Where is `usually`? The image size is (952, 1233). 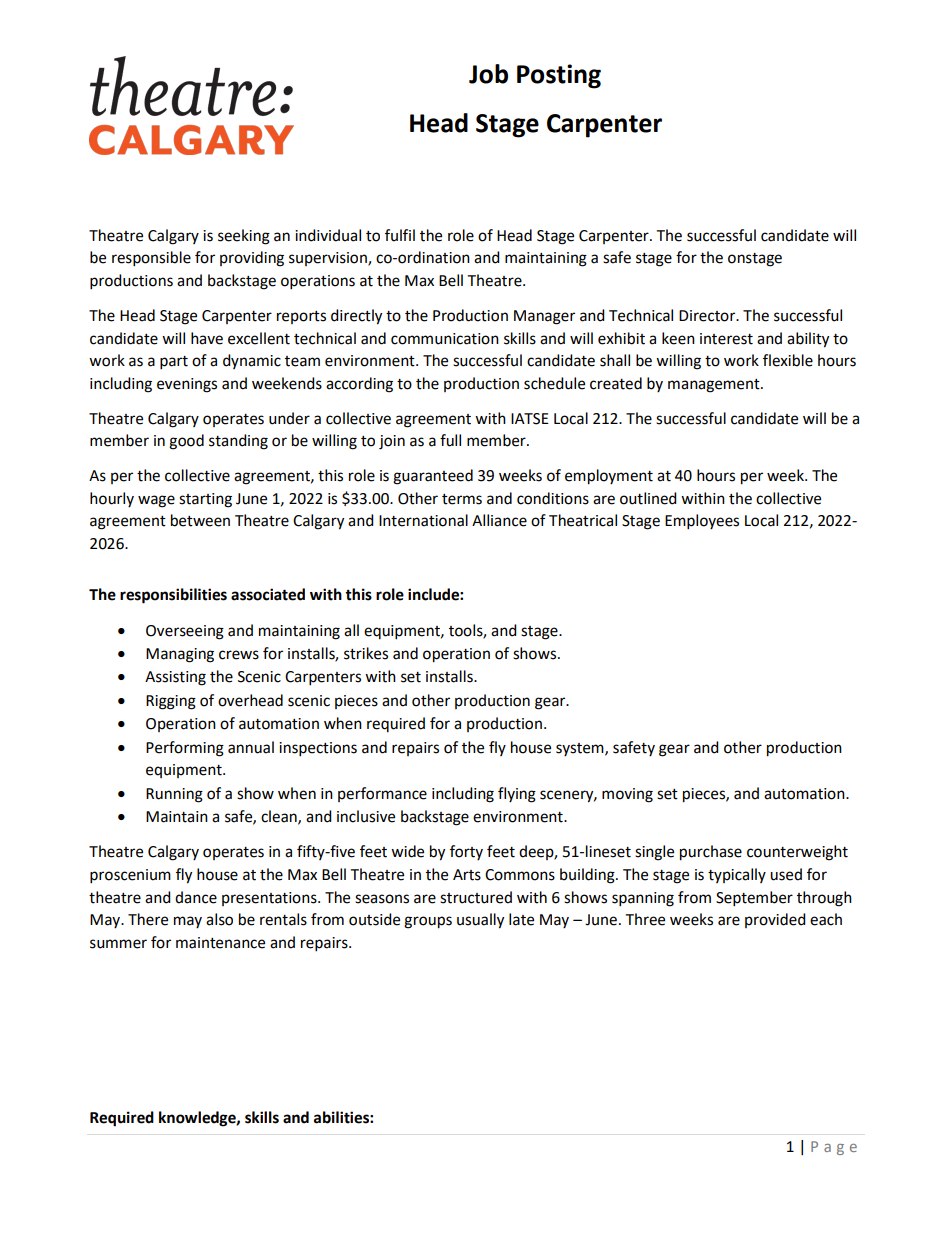
usually is located at coordinates (480, 921).
